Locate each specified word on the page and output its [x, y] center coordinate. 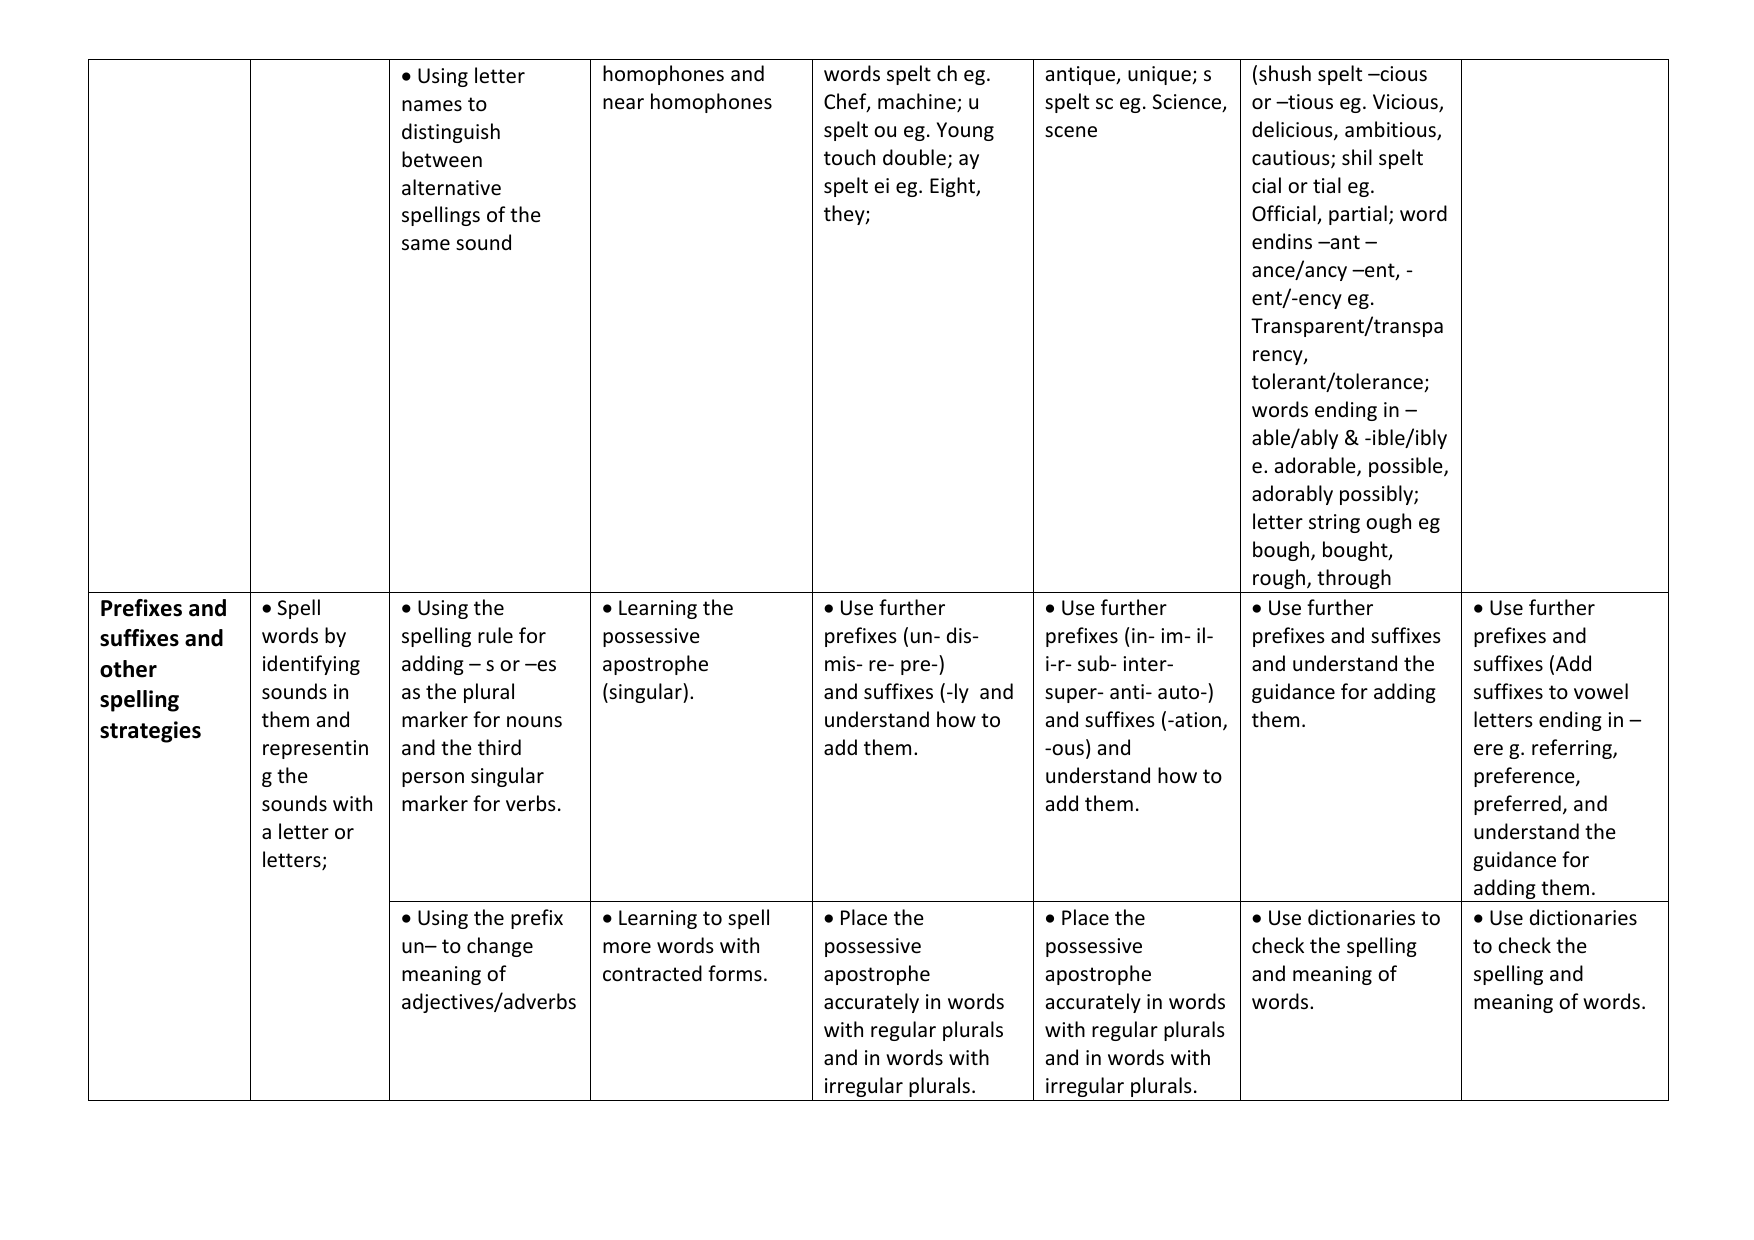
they [845, 215]
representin [315, 749]
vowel [1601, 691]
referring [1573, 749]
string [1334, 523]
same [426, 245]
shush [1285, 73]
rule [495, 635]
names [432, 106]
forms [735, 973]
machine [918, 102]
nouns [534, 722]
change [500, 947]
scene [1071, 132]
